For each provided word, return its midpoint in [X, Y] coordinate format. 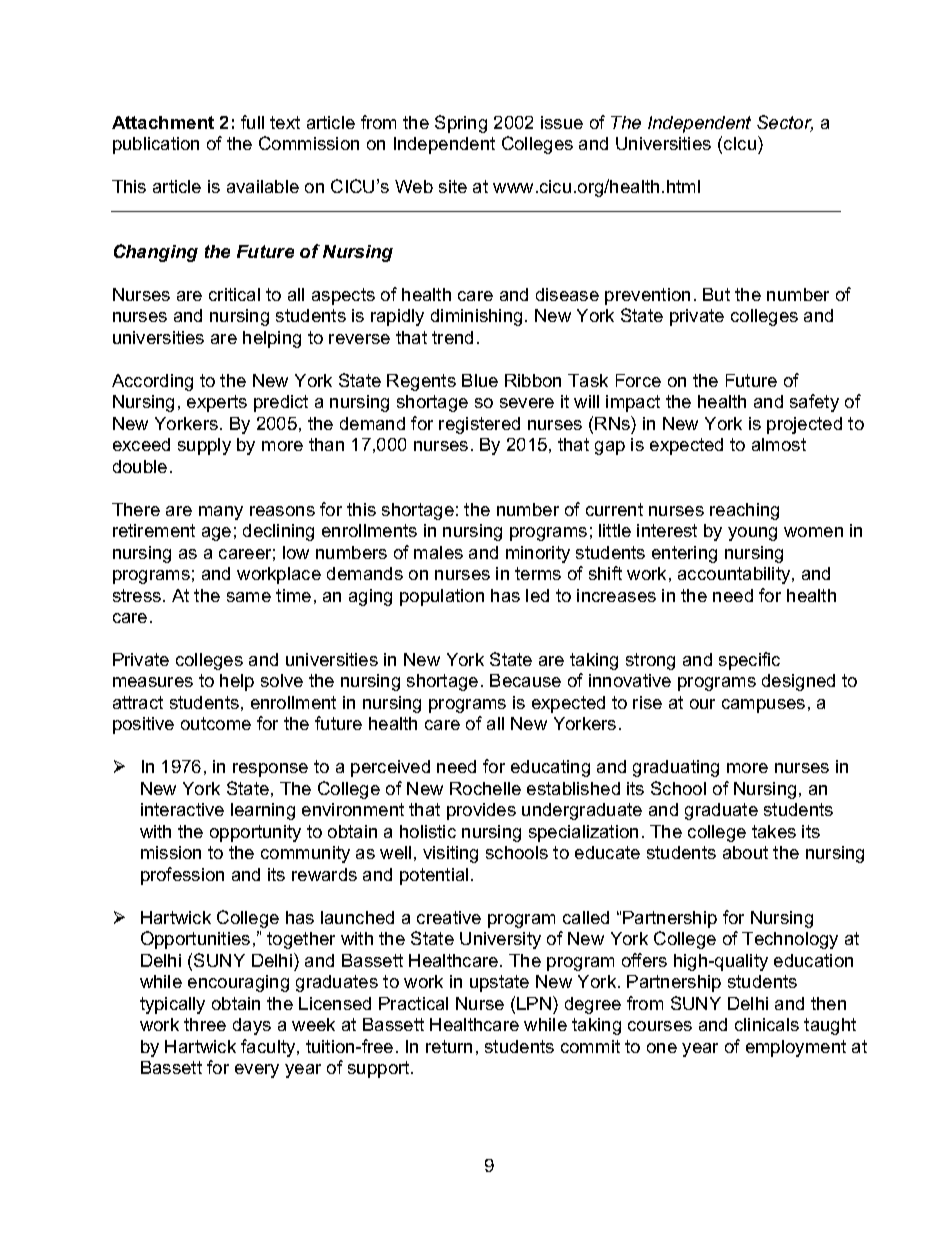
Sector [785, 123]
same [249, 597]
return [449, 1046]
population [442, 597]
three [205, 1024]
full [252, 122]
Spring [461, 124]
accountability [735, 575]
